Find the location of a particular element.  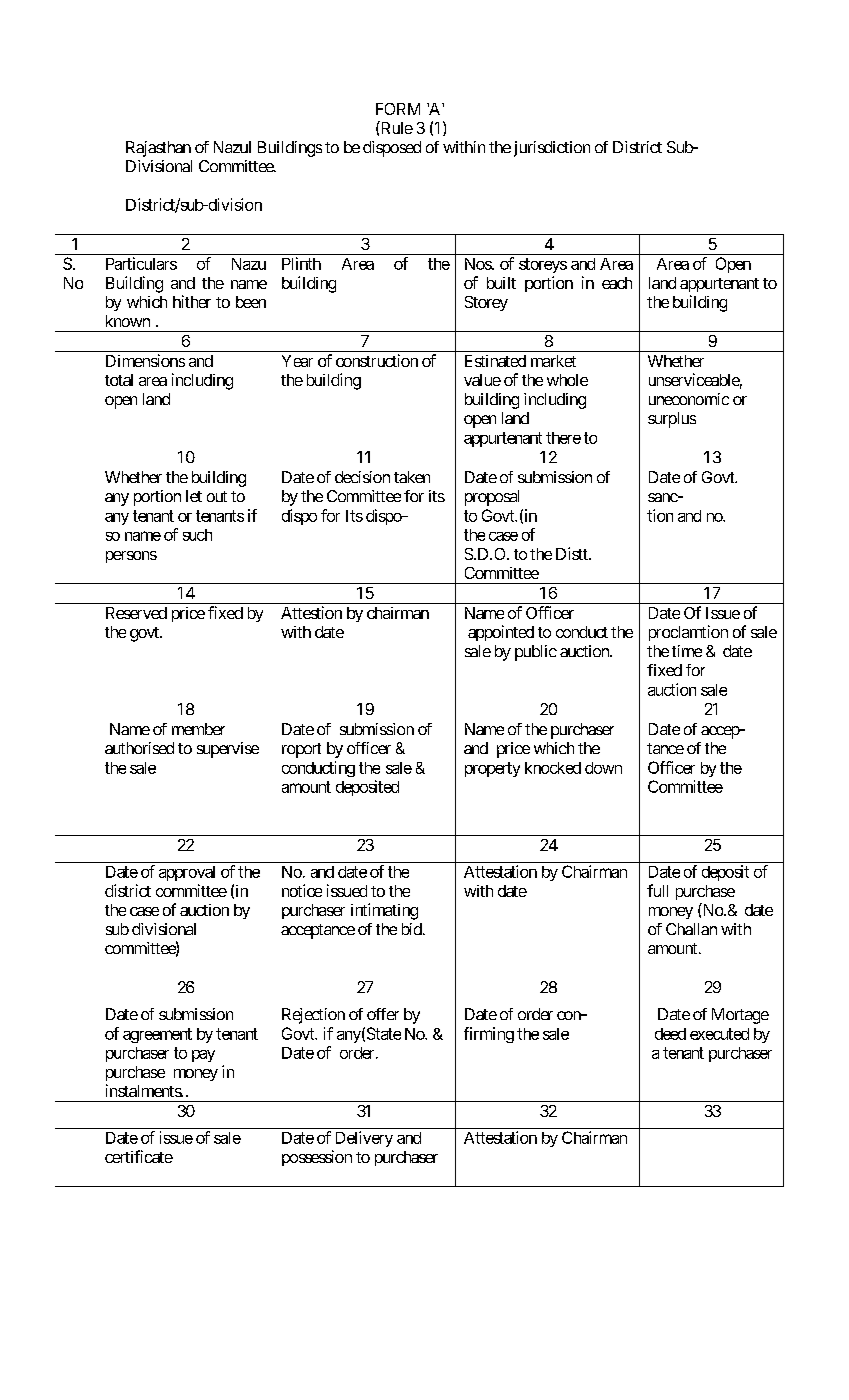

notice is located at coordinates (302, 890).
